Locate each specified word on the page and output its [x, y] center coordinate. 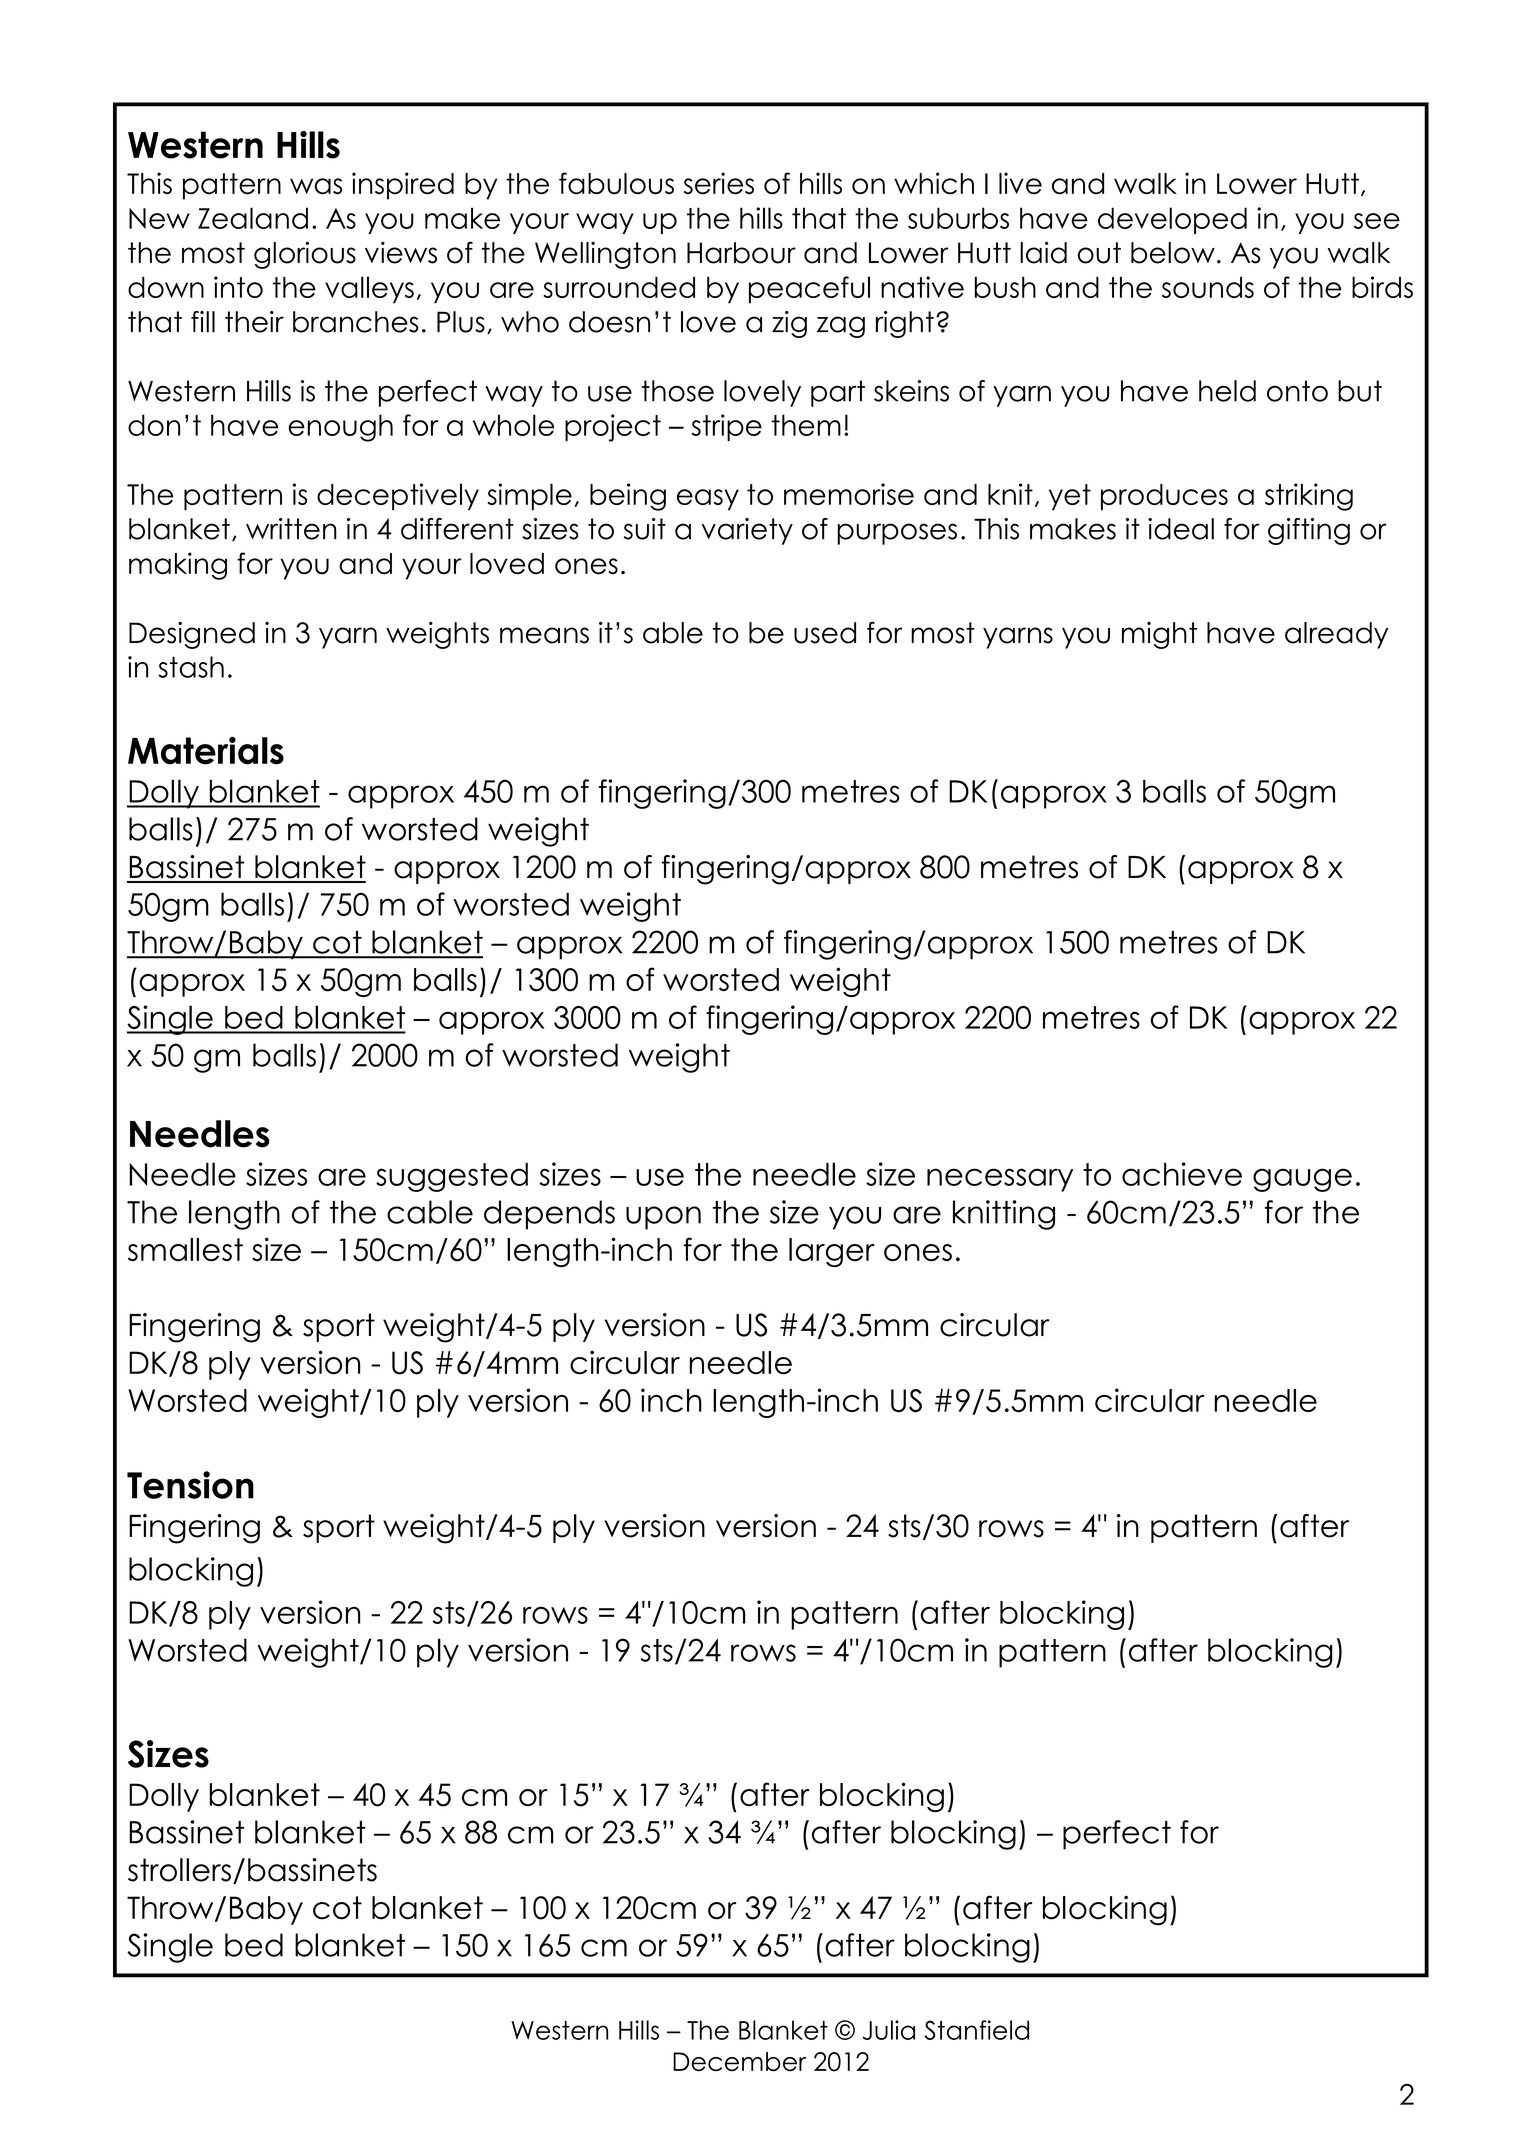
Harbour [741, 253]
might [1159, 635]
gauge [1302, 1180]
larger [832, 1252]
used [825, 633]
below [1173, 253]
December [739, 2062]
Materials [206, 750]
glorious [305, 255]
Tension [190, 1485]
